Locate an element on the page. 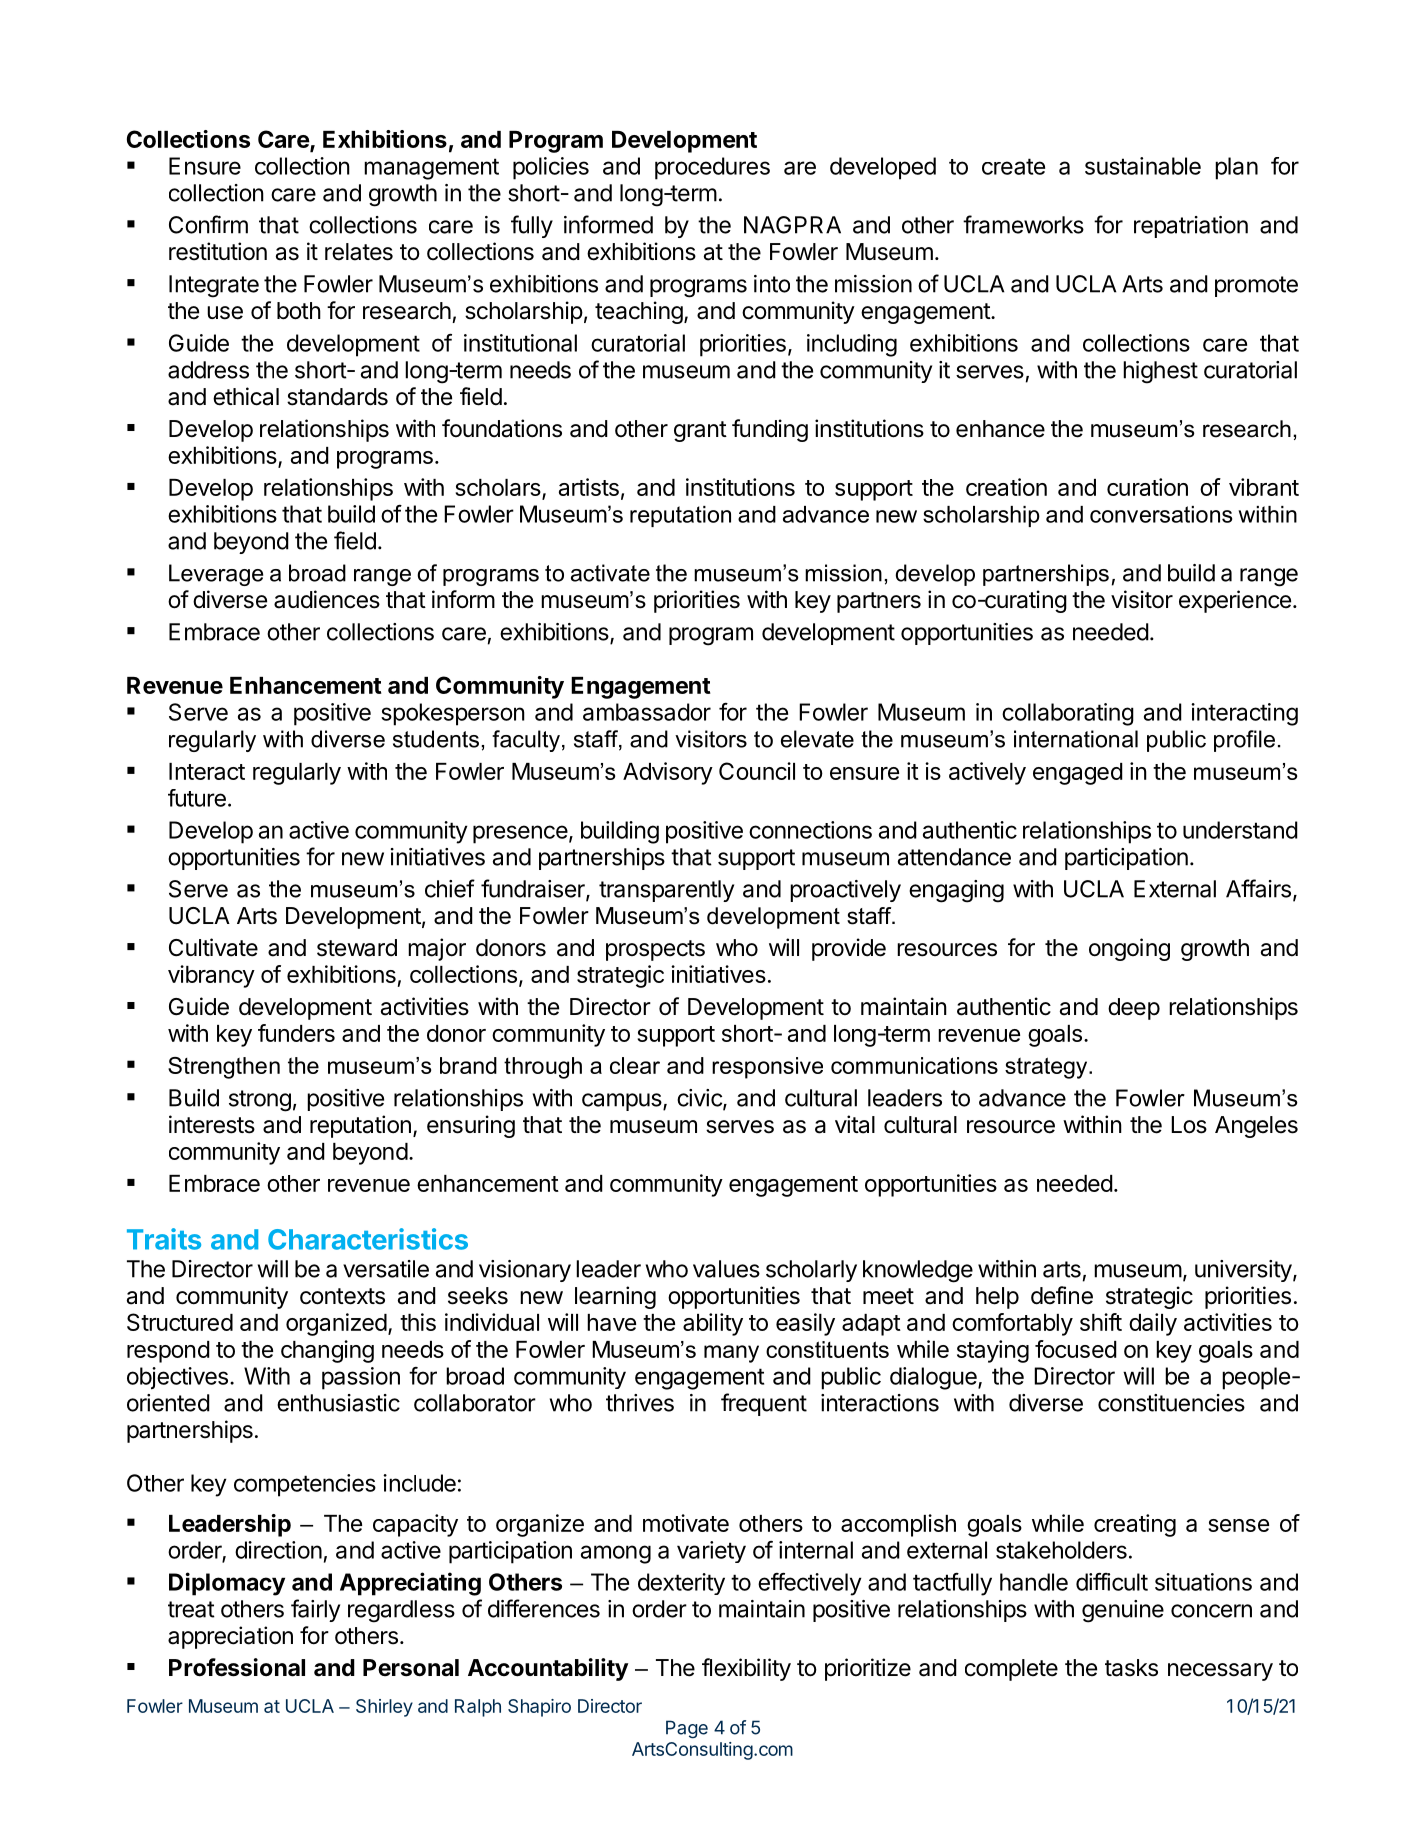 The width and height of the image is (1424, 1843). collaborating is located at coordinates (1068, 714).
